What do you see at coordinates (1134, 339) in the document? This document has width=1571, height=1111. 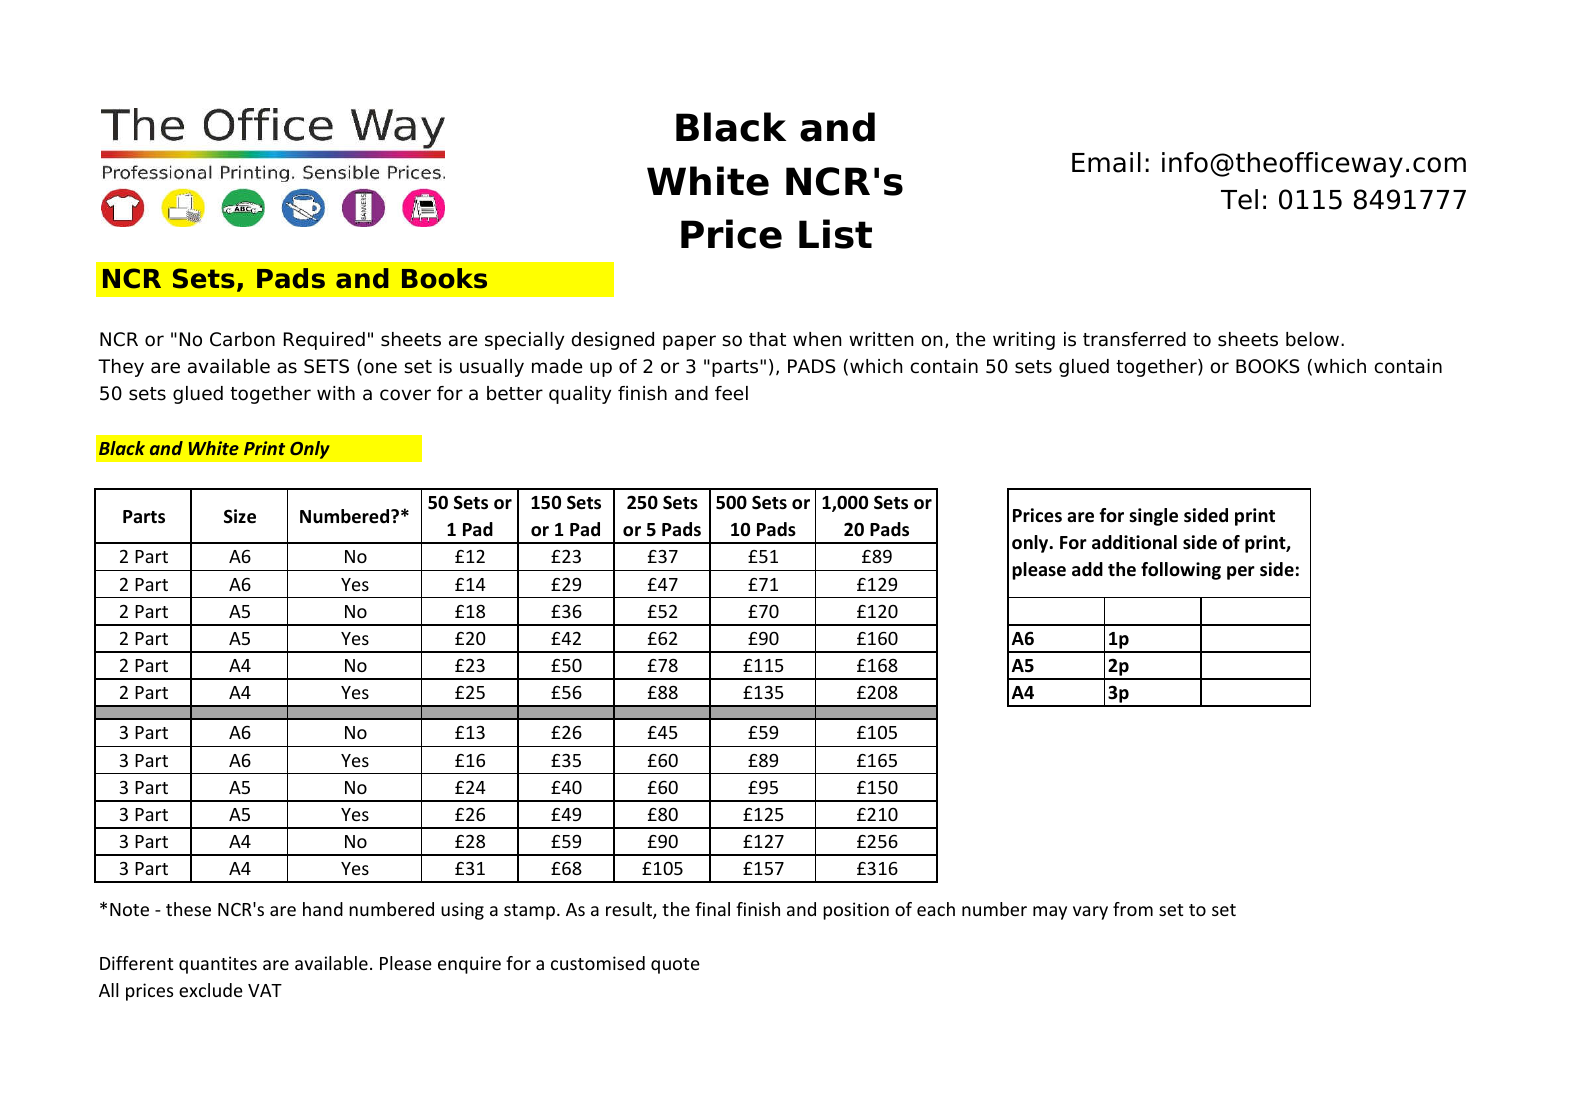 I see `transferred` at bounding box center [1134, 339].
